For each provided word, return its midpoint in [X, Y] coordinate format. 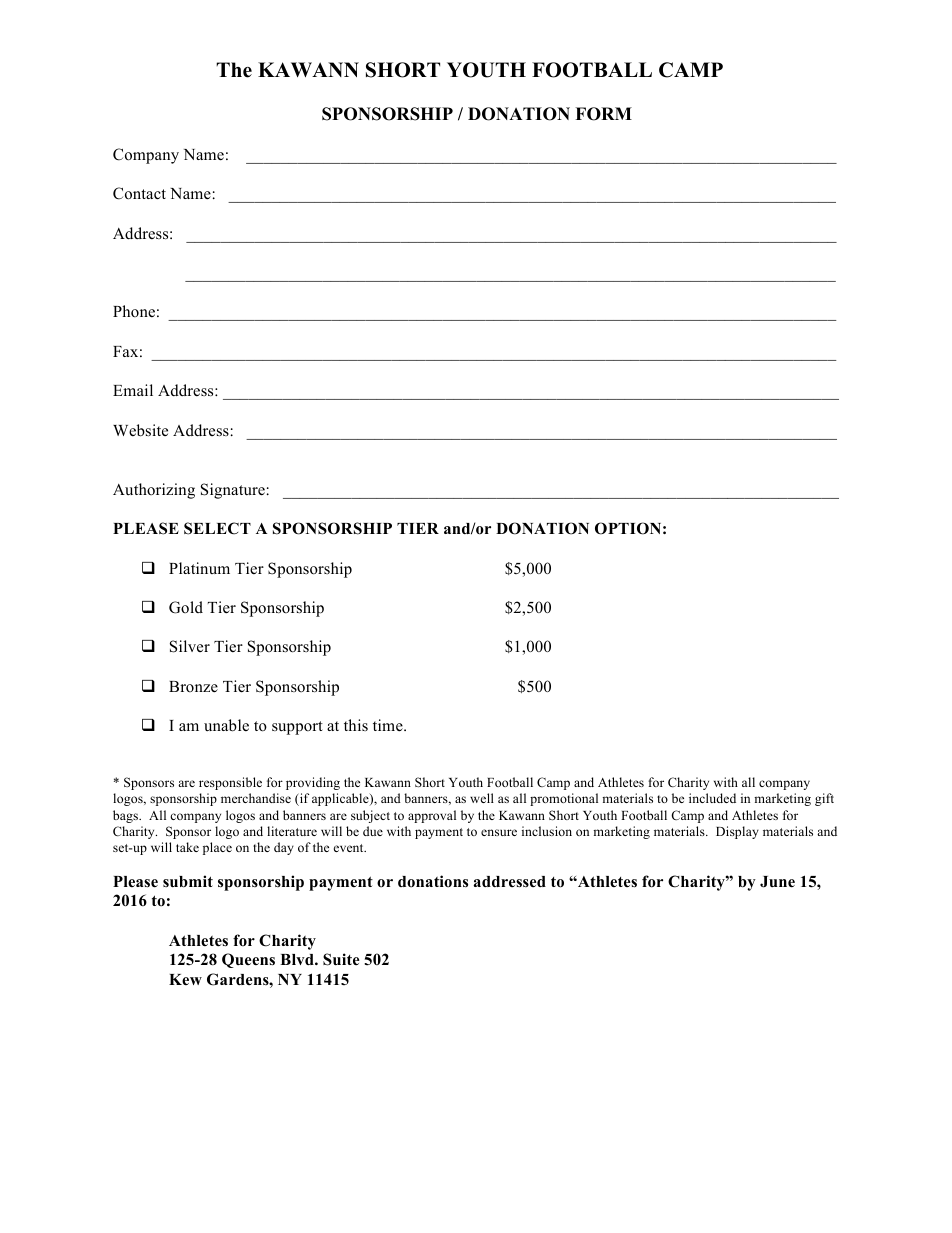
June [777, 882]
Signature [233, 491]
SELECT [217, 528]
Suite [341, 959]
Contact [139, 193]
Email [133, 390]
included [712, 798]
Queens [248, 960]
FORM [603, 114]
